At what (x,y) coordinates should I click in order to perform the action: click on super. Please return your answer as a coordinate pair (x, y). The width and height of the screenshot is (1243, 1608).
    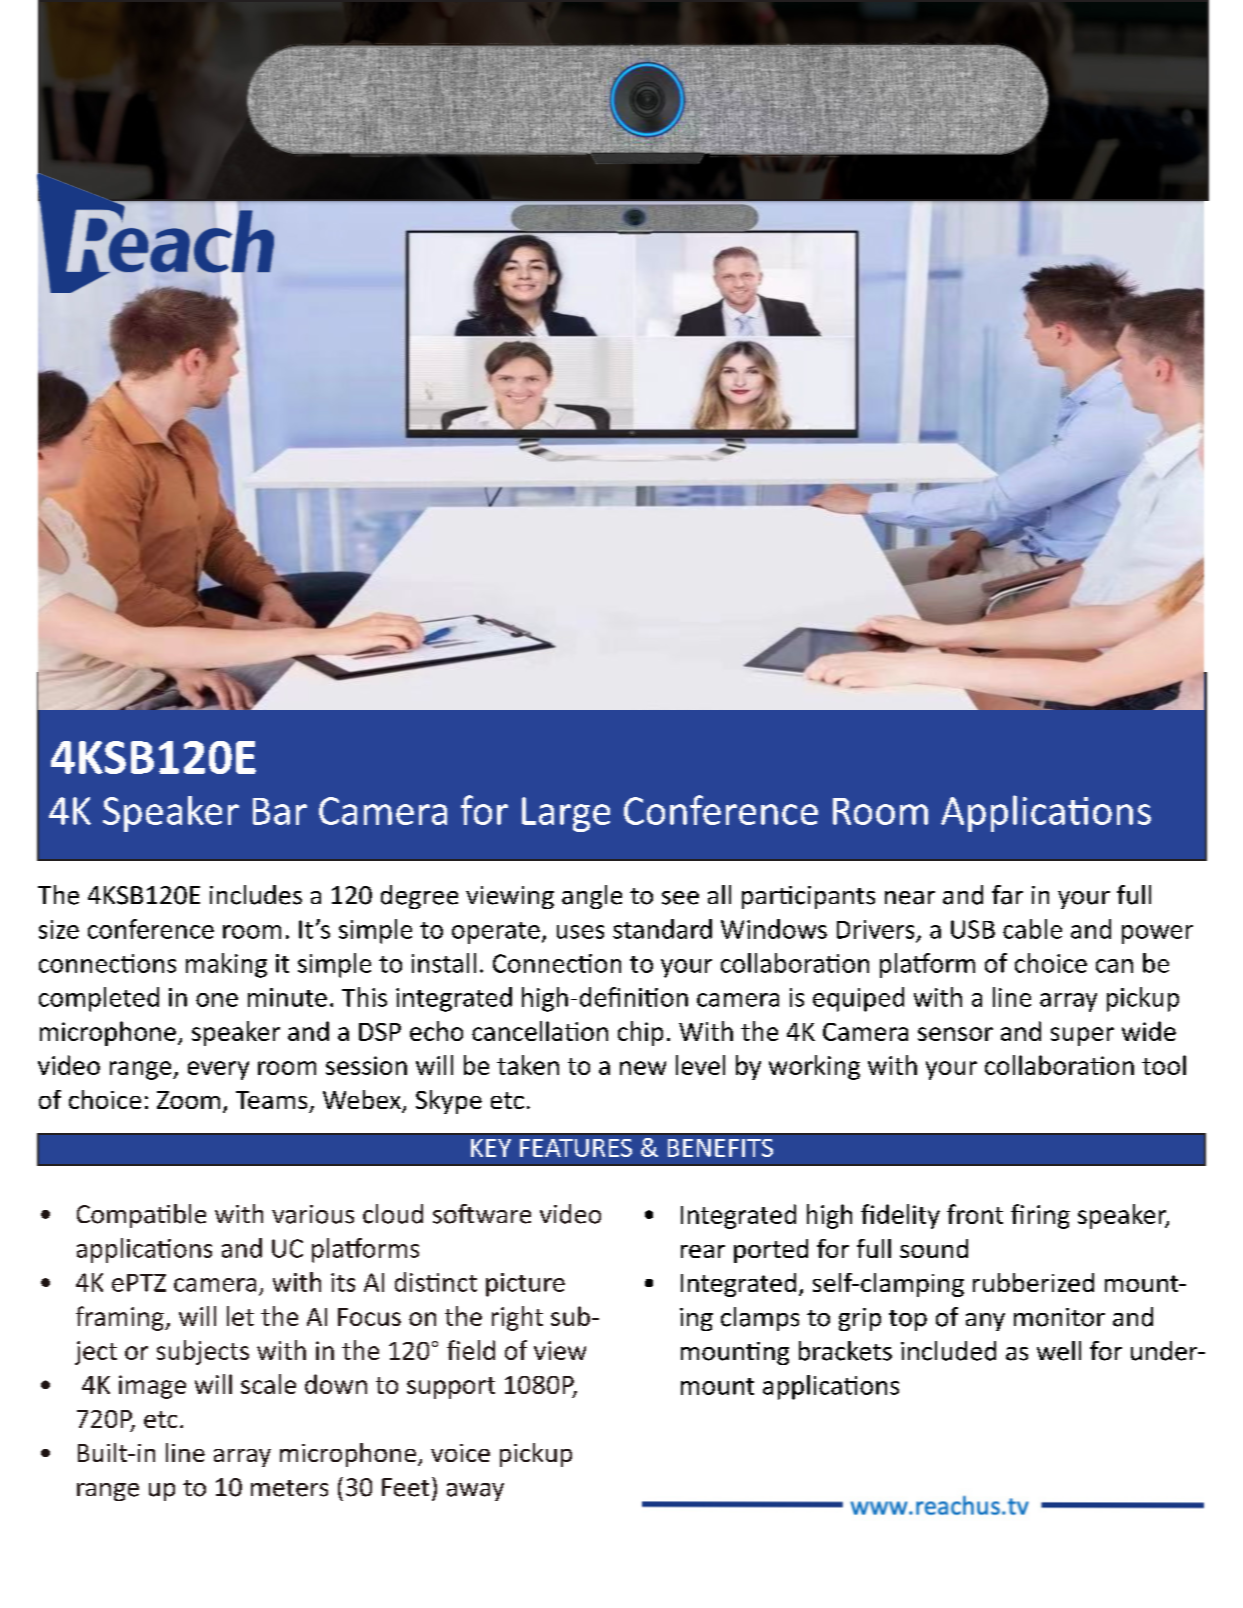
    Looking at the image, I should click on (1082, 1036).
